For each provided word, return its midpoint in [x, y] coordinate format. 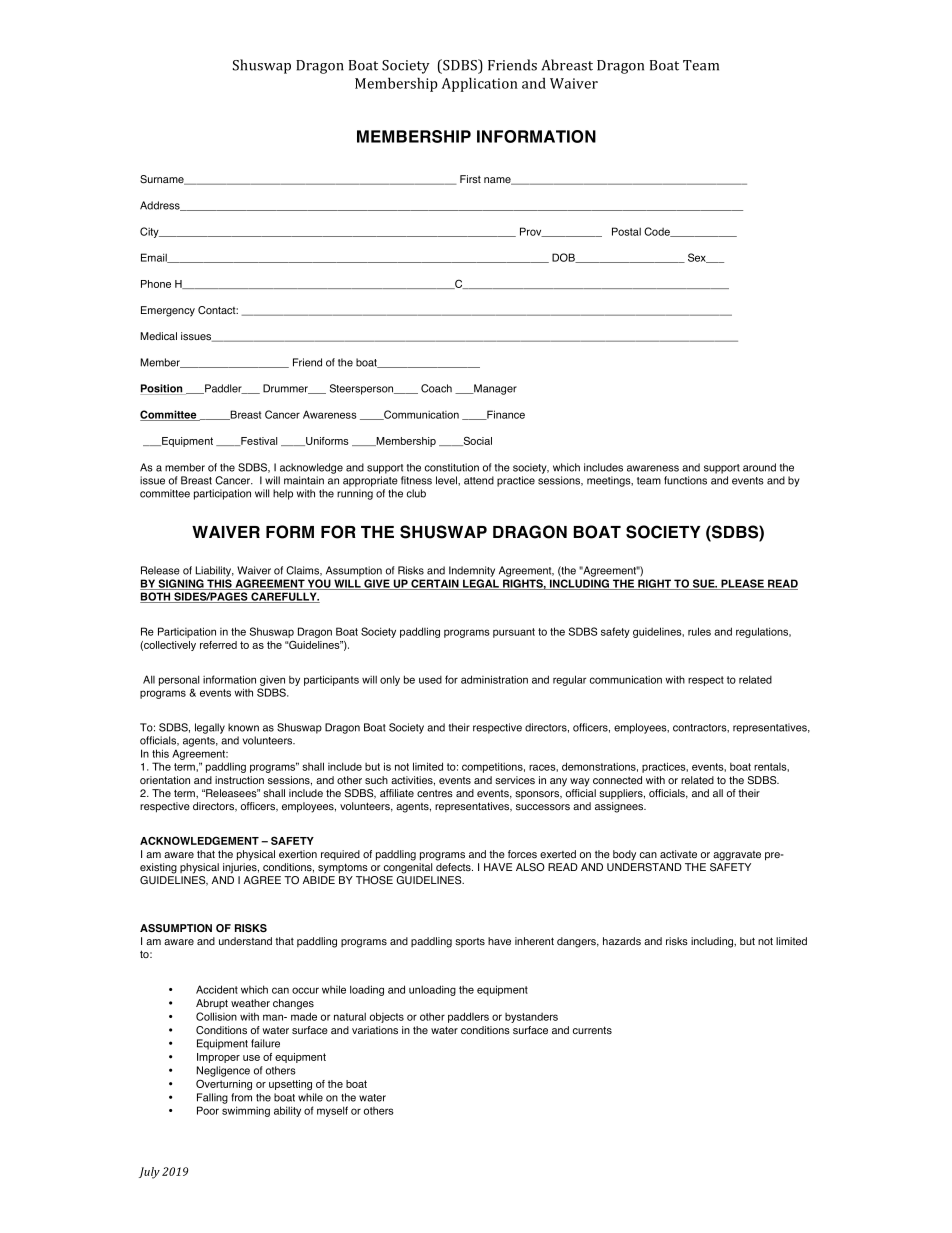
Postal [626, 231]
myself [332, 1111]
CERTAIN [435, 584]
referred [218, 645]
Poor [208, 1110]
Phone [156, 284]
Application [479, 84]
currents [592, 1030]
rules [699, 631]
